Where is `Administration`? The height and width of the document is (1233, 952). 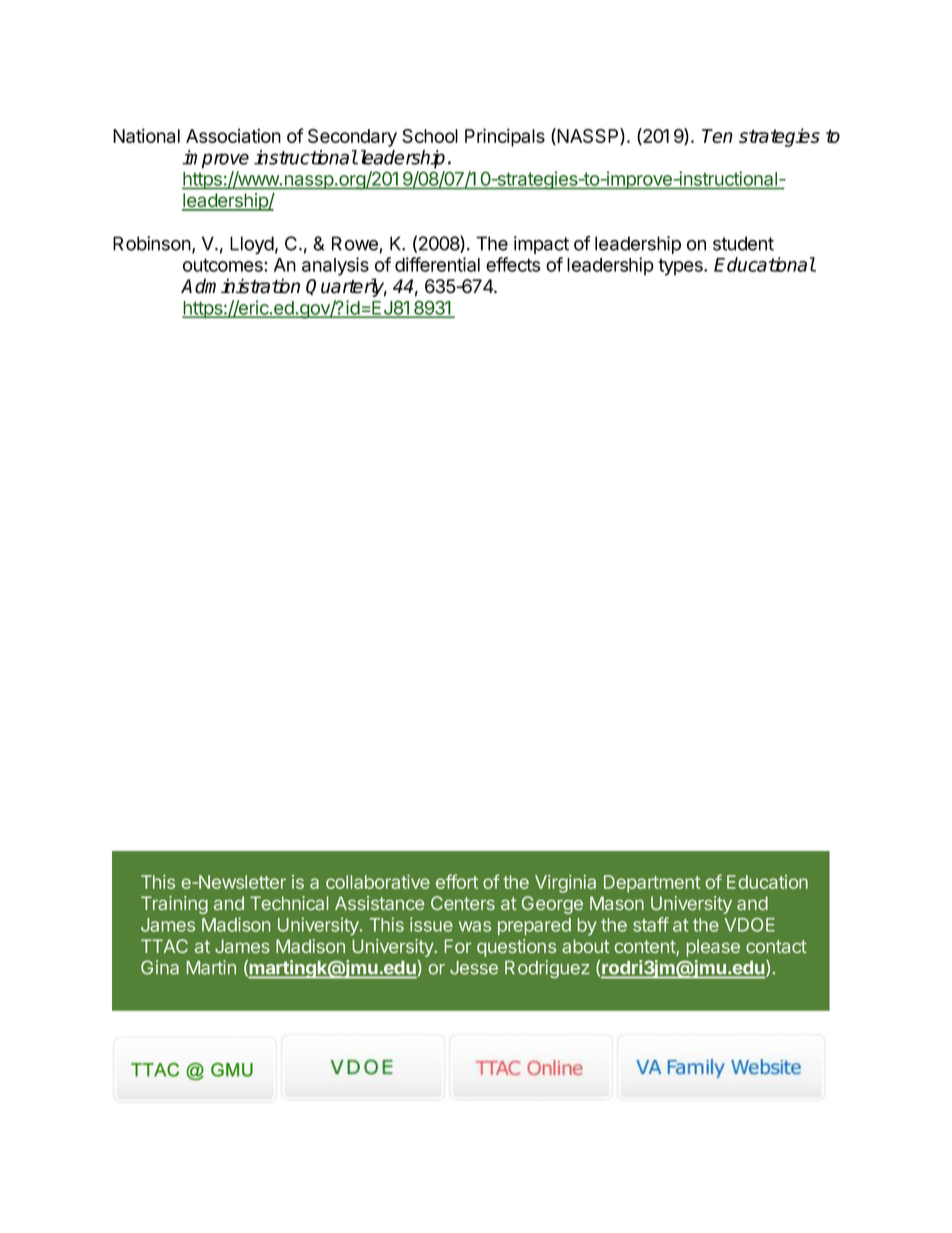 Administration is located at coordinates (240, 286).
